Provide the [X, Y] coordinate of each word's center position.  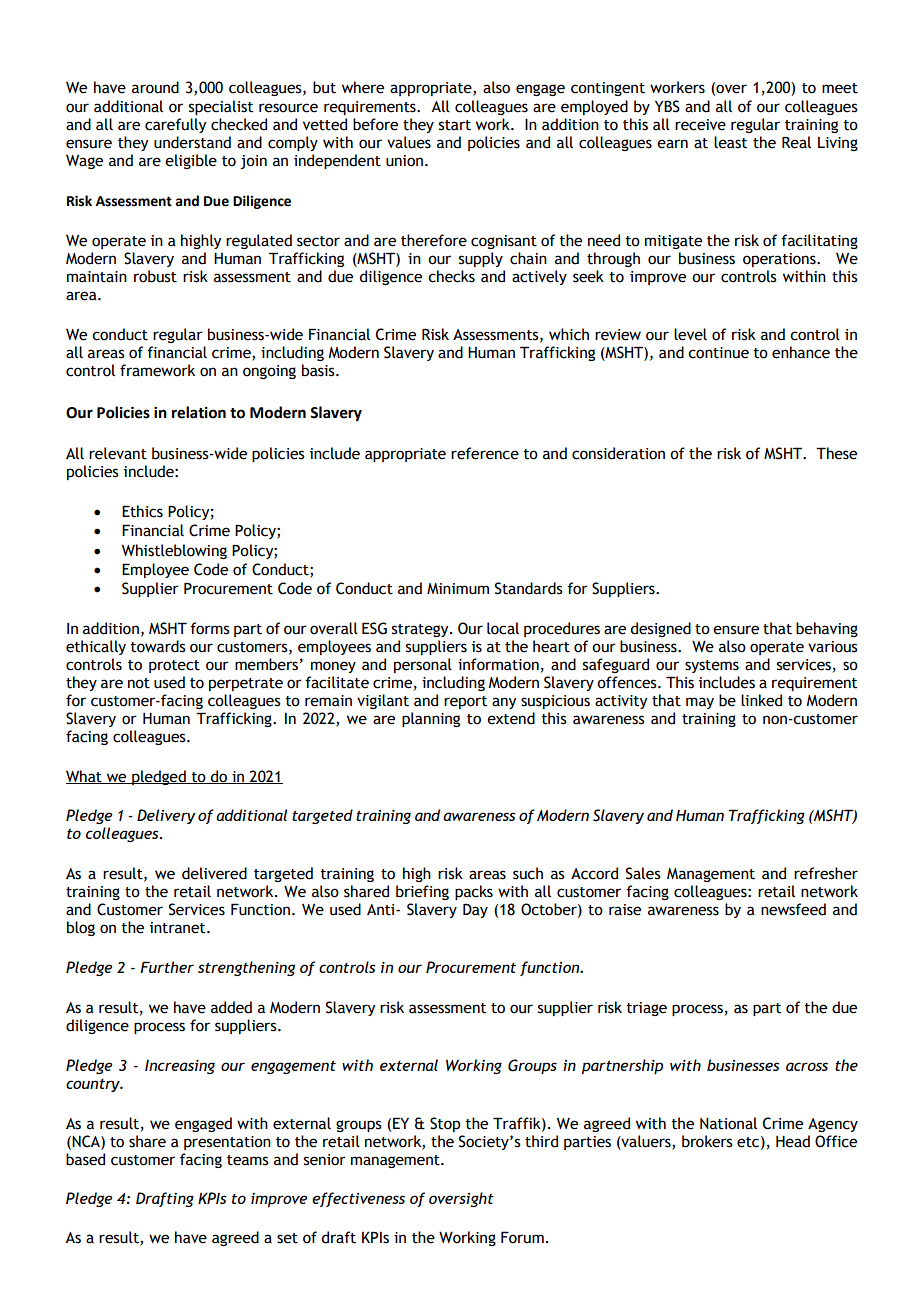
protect [174, 666]
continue [718, 353]
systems [712, 666]
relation [199, 412]
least [730, 142]
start [455, 125]
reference [485, 453]
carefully [175, 125]
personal [423, 665]
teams [248, 1160]
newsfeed [793, 909]
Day [475, 910]
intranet [179, 928]
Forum [522, 1237]
